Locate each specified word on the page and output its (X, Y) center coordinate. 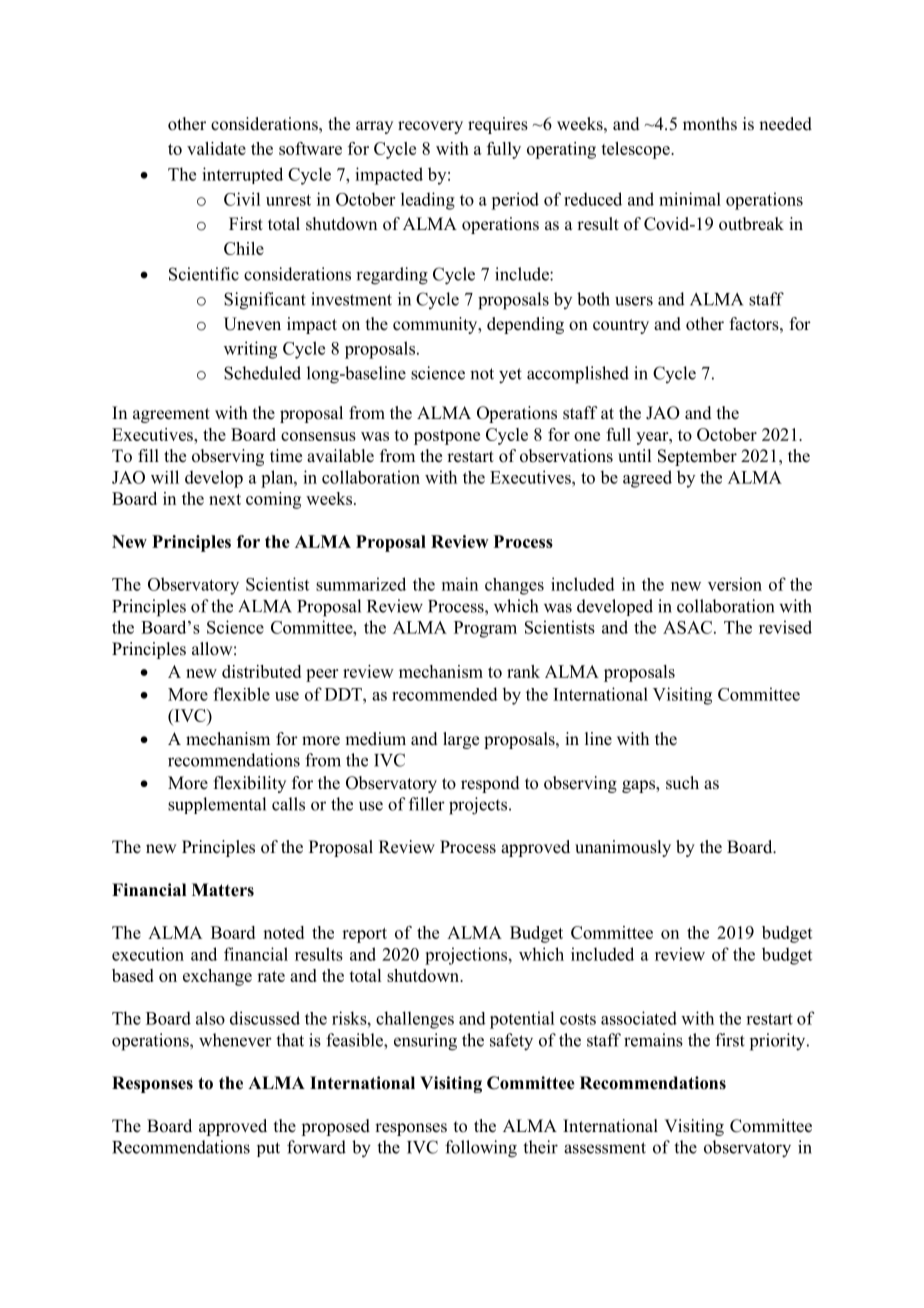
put (268, 1149)
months (710, 124)
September (697, 457)
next (225, 499)
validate (216, 148)
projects (479, 806)
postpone (447, 437)
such (682, 783)
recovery (430, 127)
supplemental (217, 805)
